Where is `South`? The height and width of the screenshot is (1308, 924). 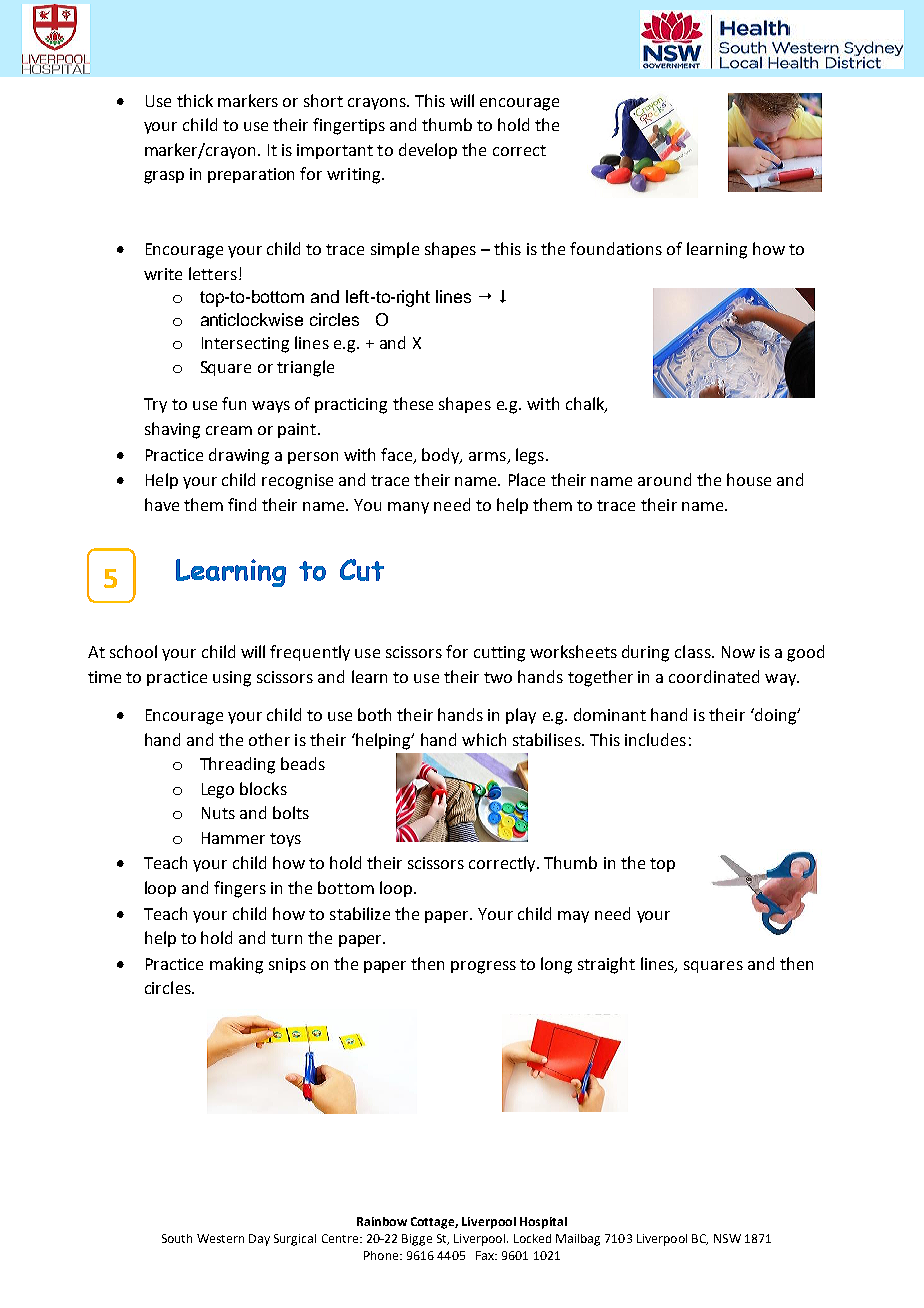 South is located at coordinates (177, 1238).
